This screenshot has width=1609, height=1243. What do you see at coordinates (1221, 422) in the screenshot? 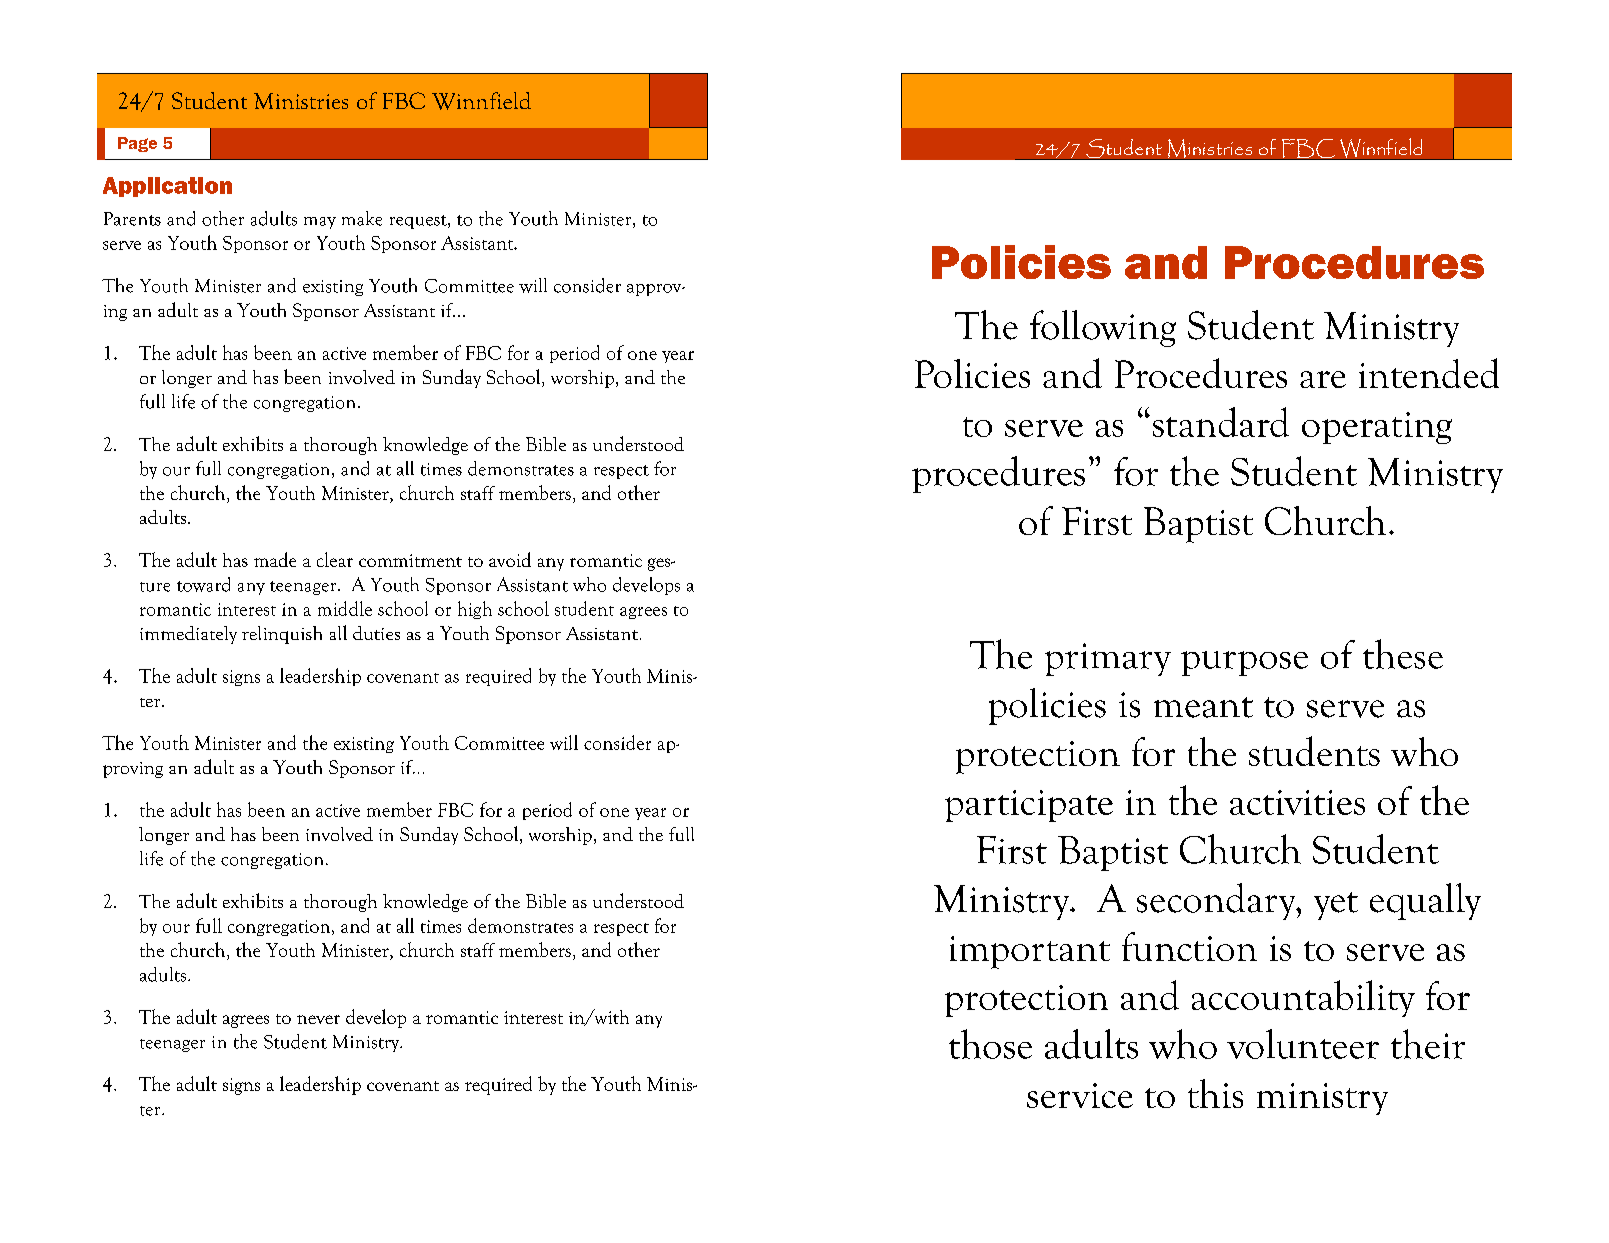
I see `standard` at bounding box center [1221, 422].
